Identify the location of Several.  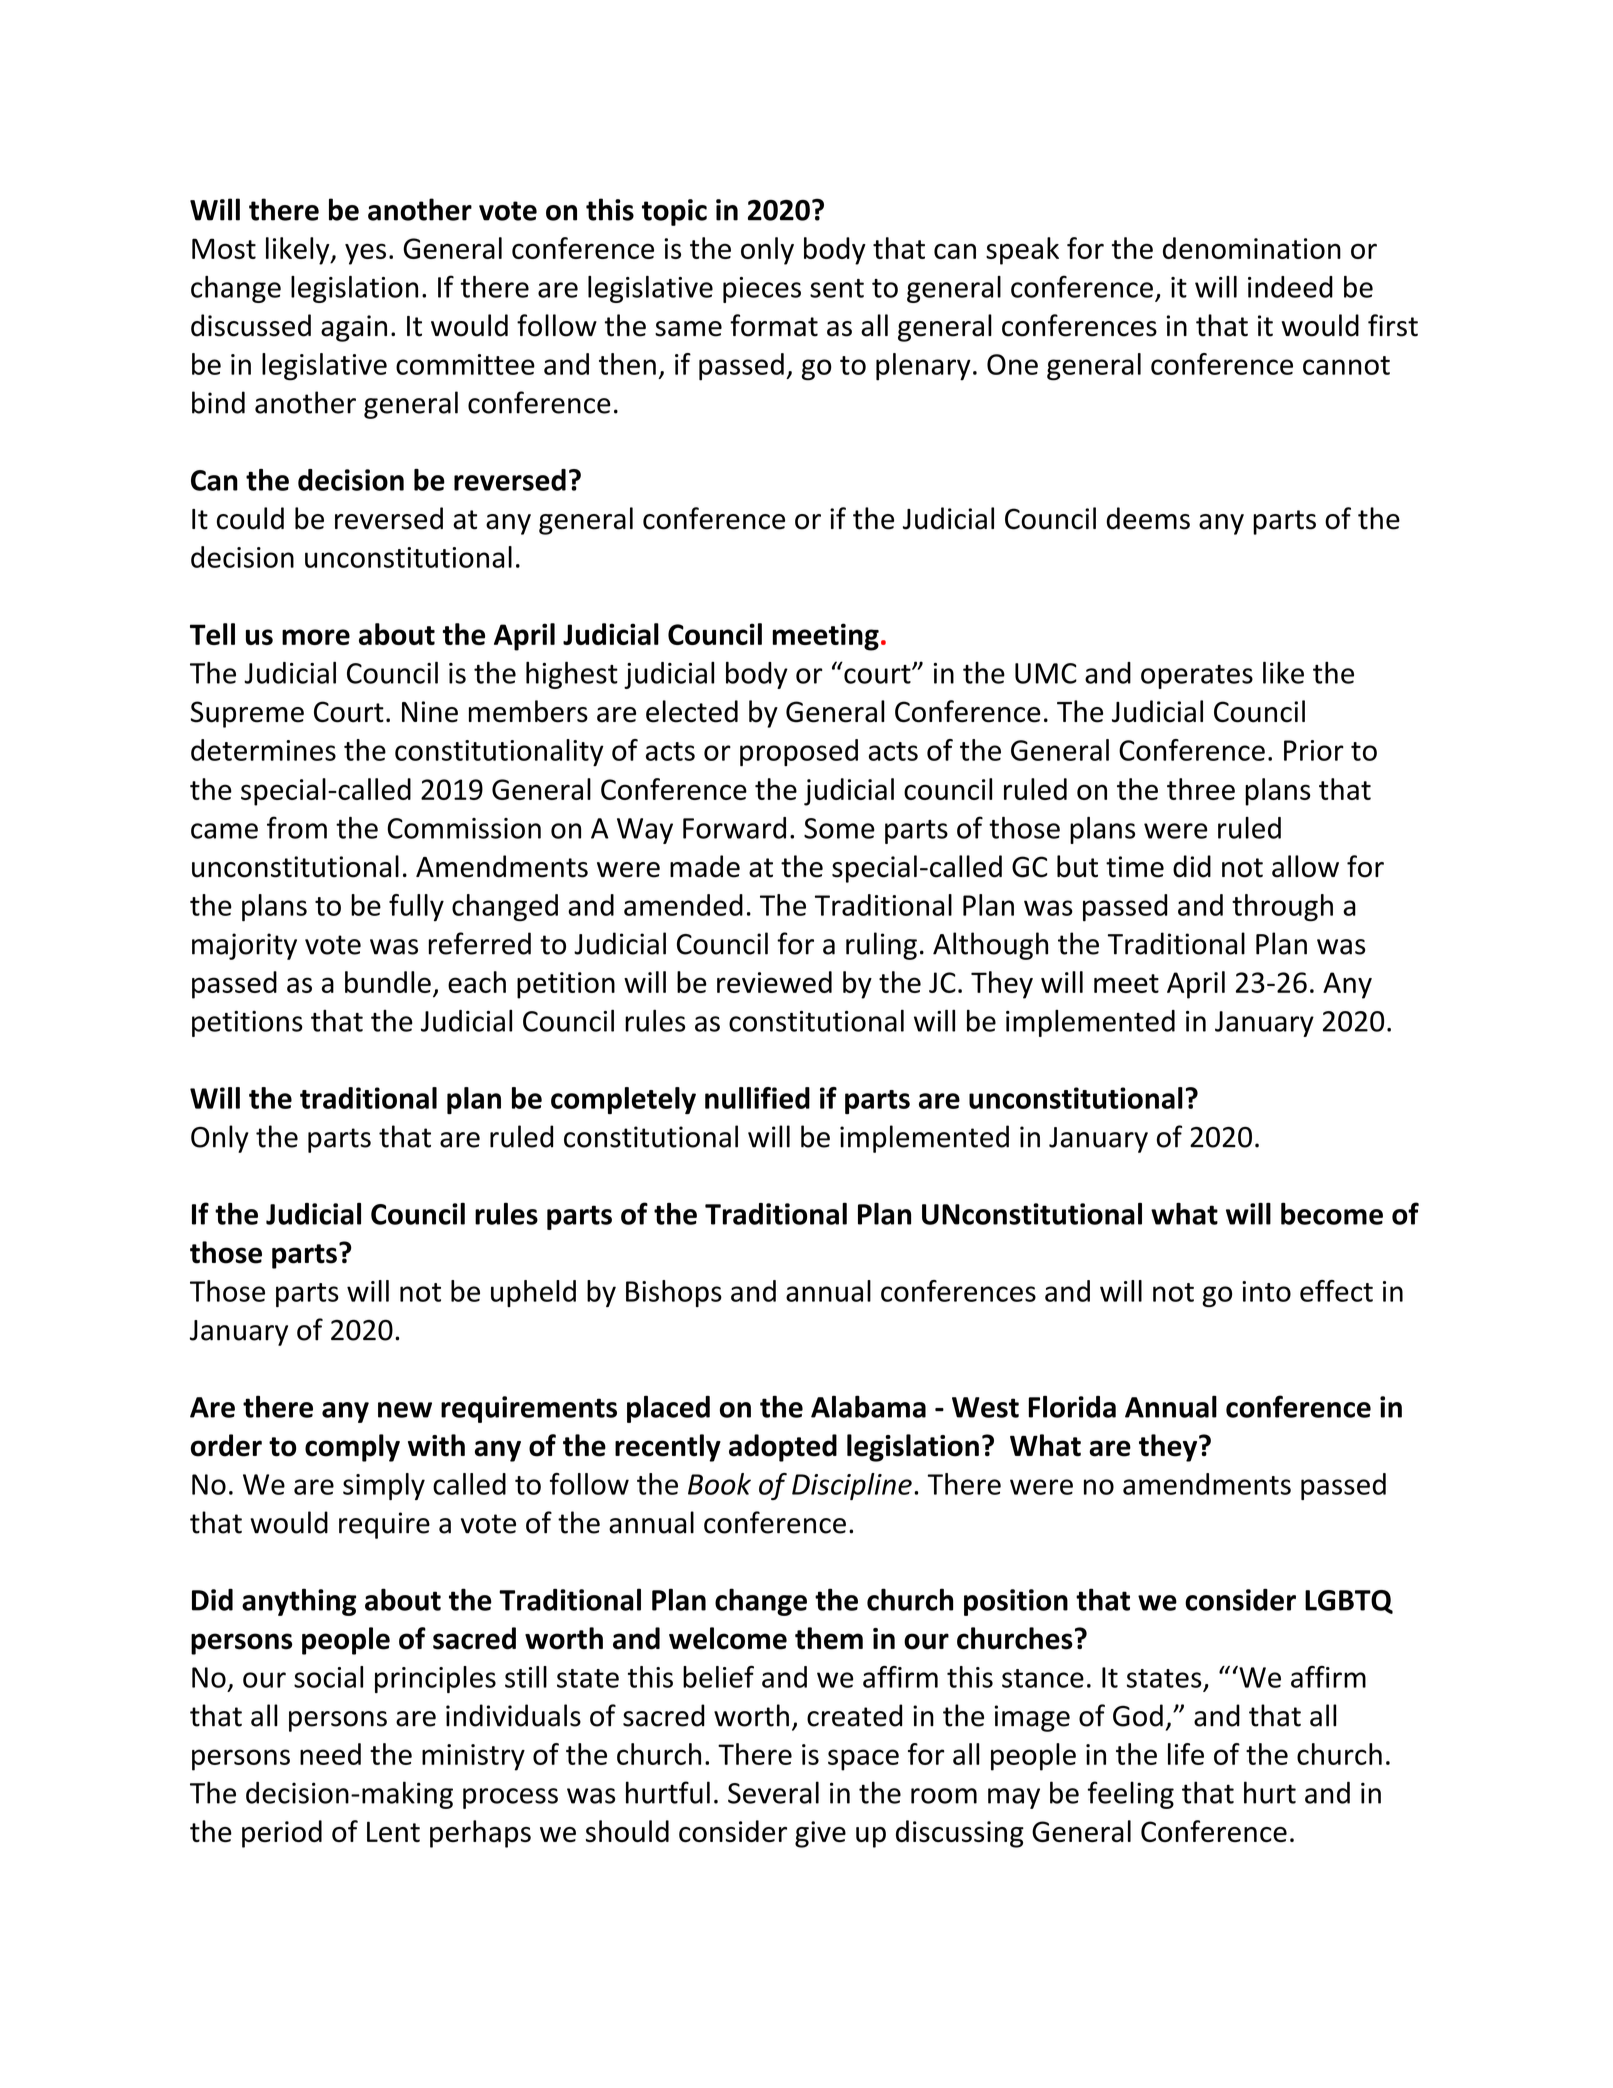
(773, 1792).
